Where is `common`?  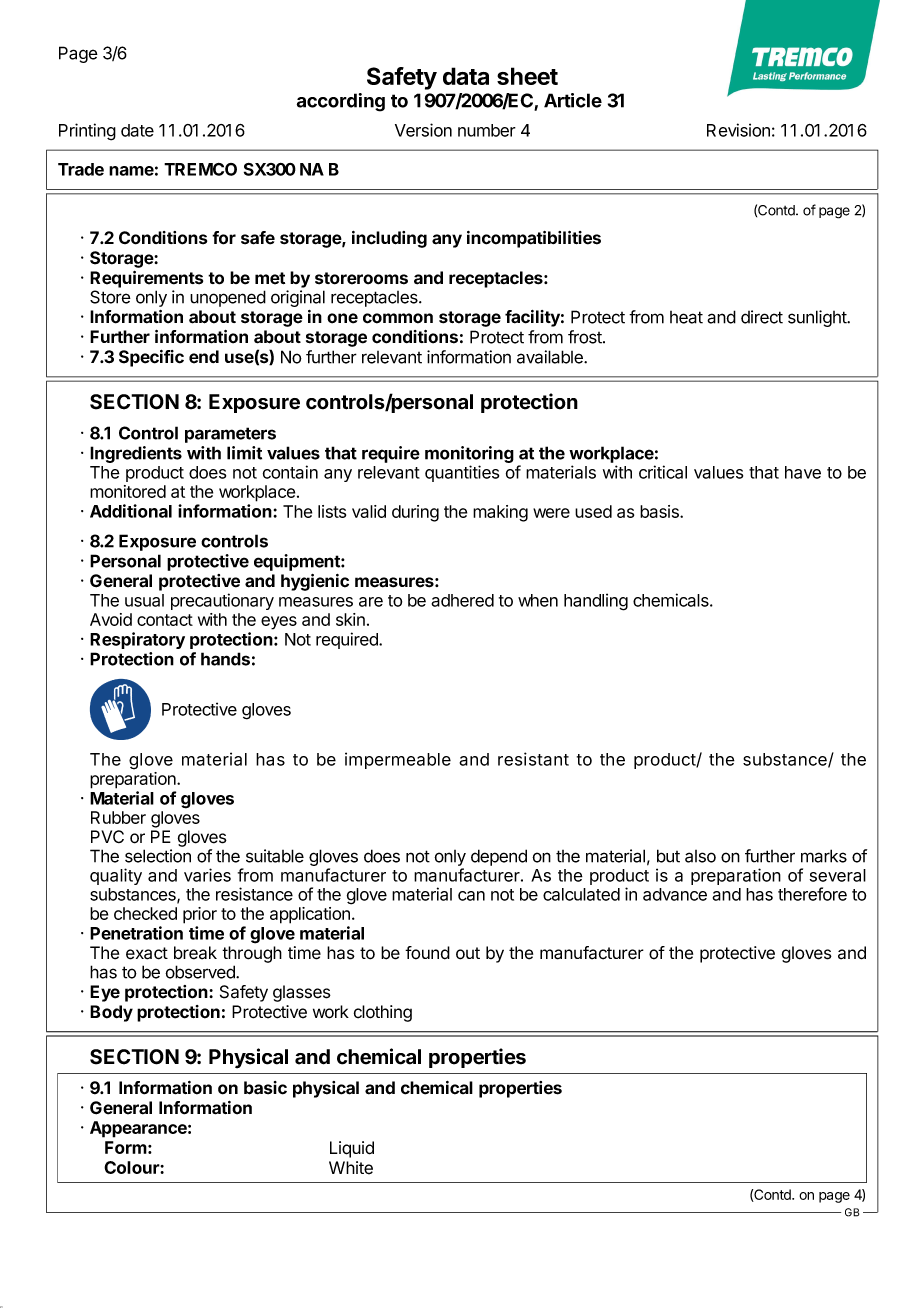
common is located at coordinates (398, 318).
